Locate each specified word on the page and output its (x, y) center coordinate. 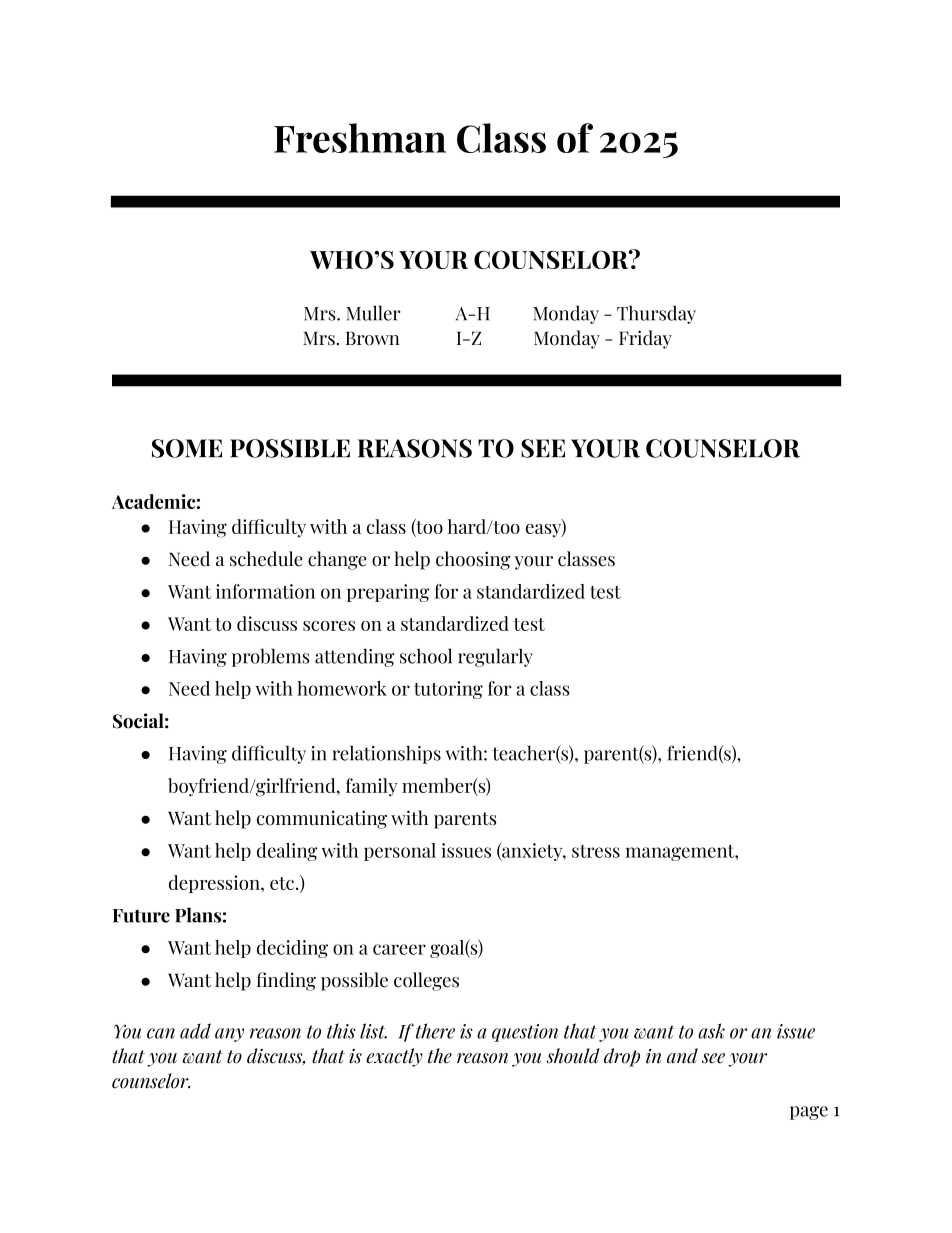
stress (596, 851)
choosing (473, 560)
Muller (373, 313)
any (229, 1035)
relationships (386, 754)
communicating (322, 819)
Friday (645, 339)
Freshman (360, 138)
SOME (187, 448)
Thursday (656, 314)
